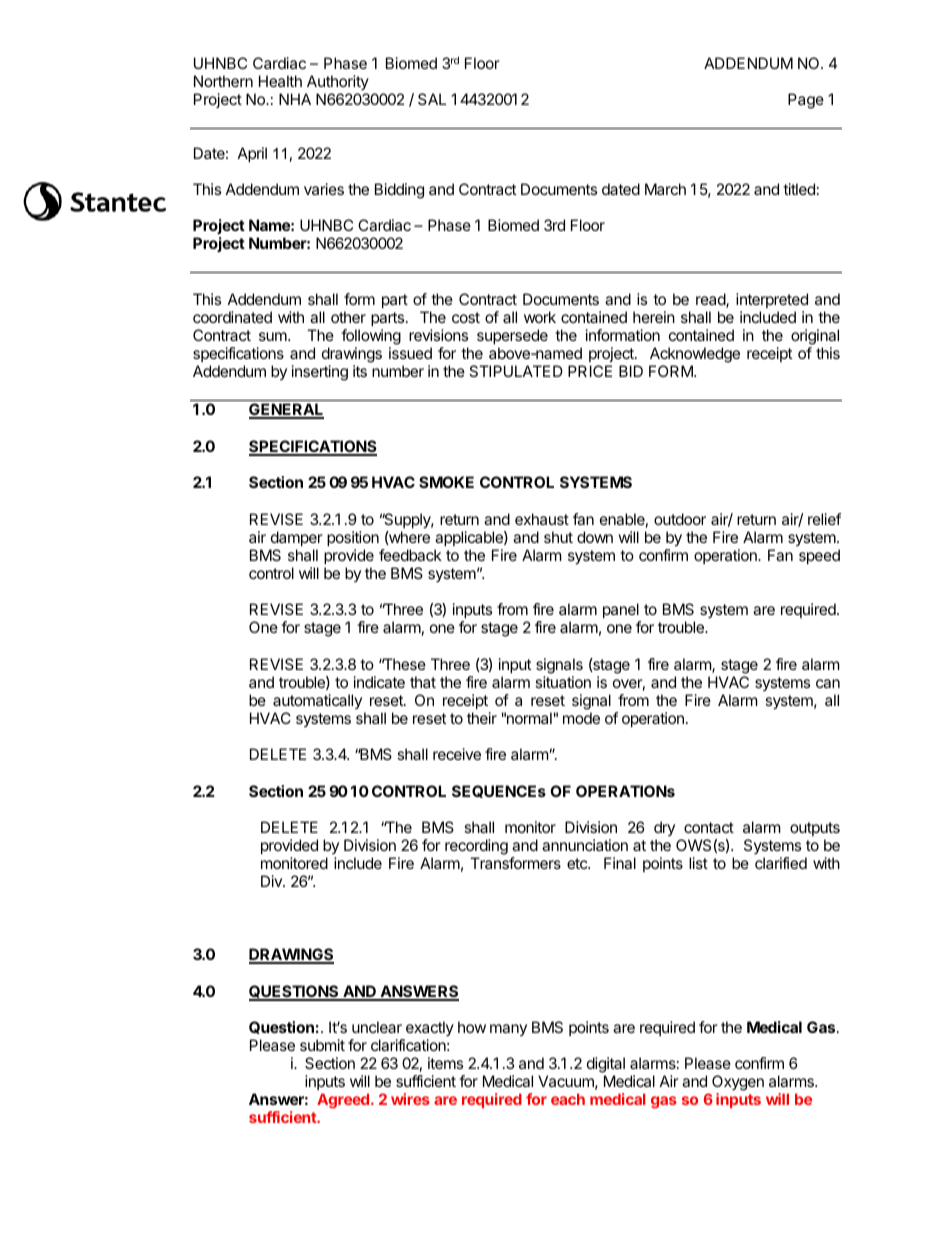 The image size is (952, 1233). I want to click on automatically, so click(317, 701).
